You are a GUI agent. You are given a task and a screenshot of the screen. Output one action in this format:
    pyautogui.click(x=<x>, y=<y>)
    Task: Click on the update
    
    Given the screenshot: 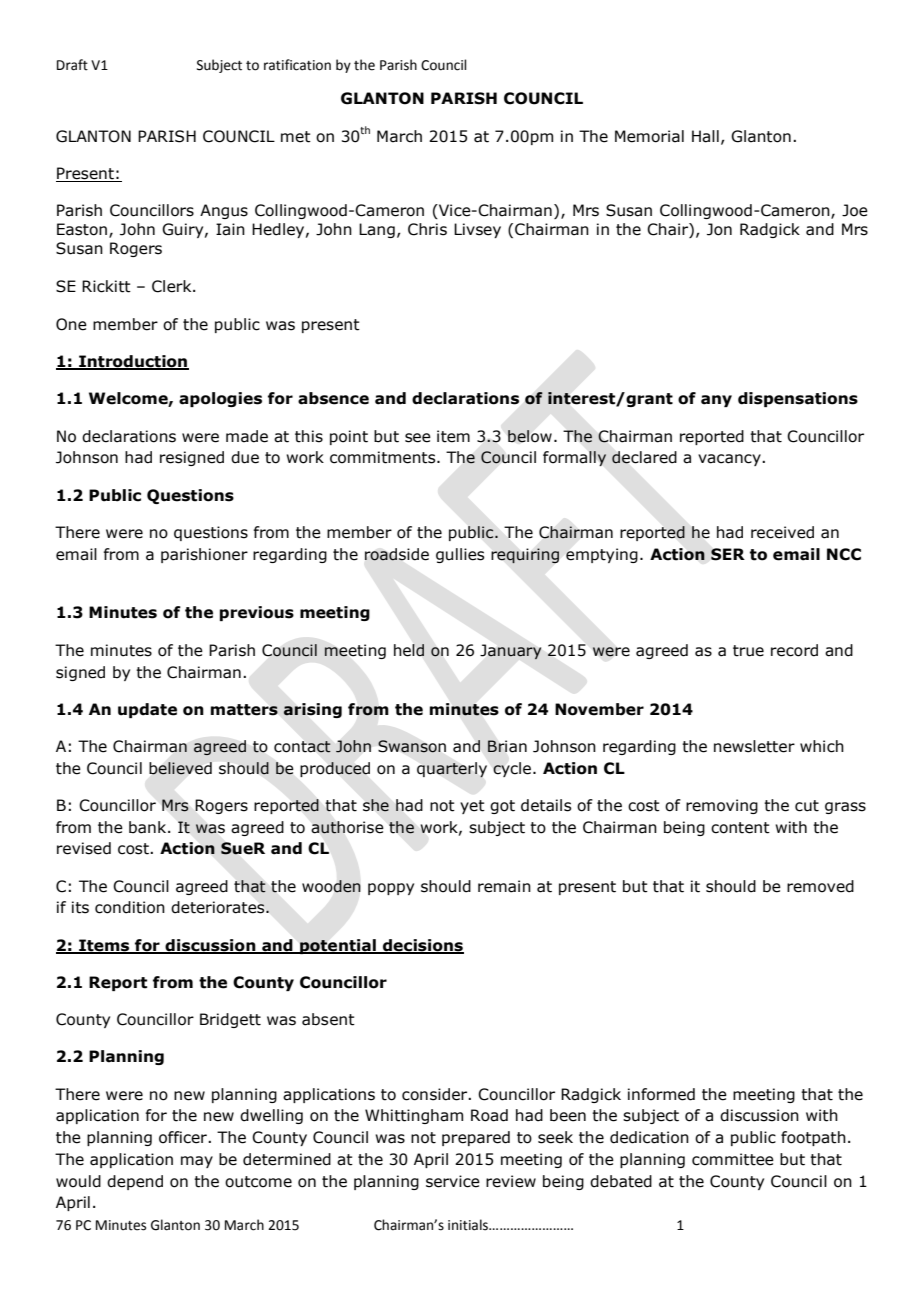 What is the action you would take?
    pyautogui.click(x=147, y=710)
